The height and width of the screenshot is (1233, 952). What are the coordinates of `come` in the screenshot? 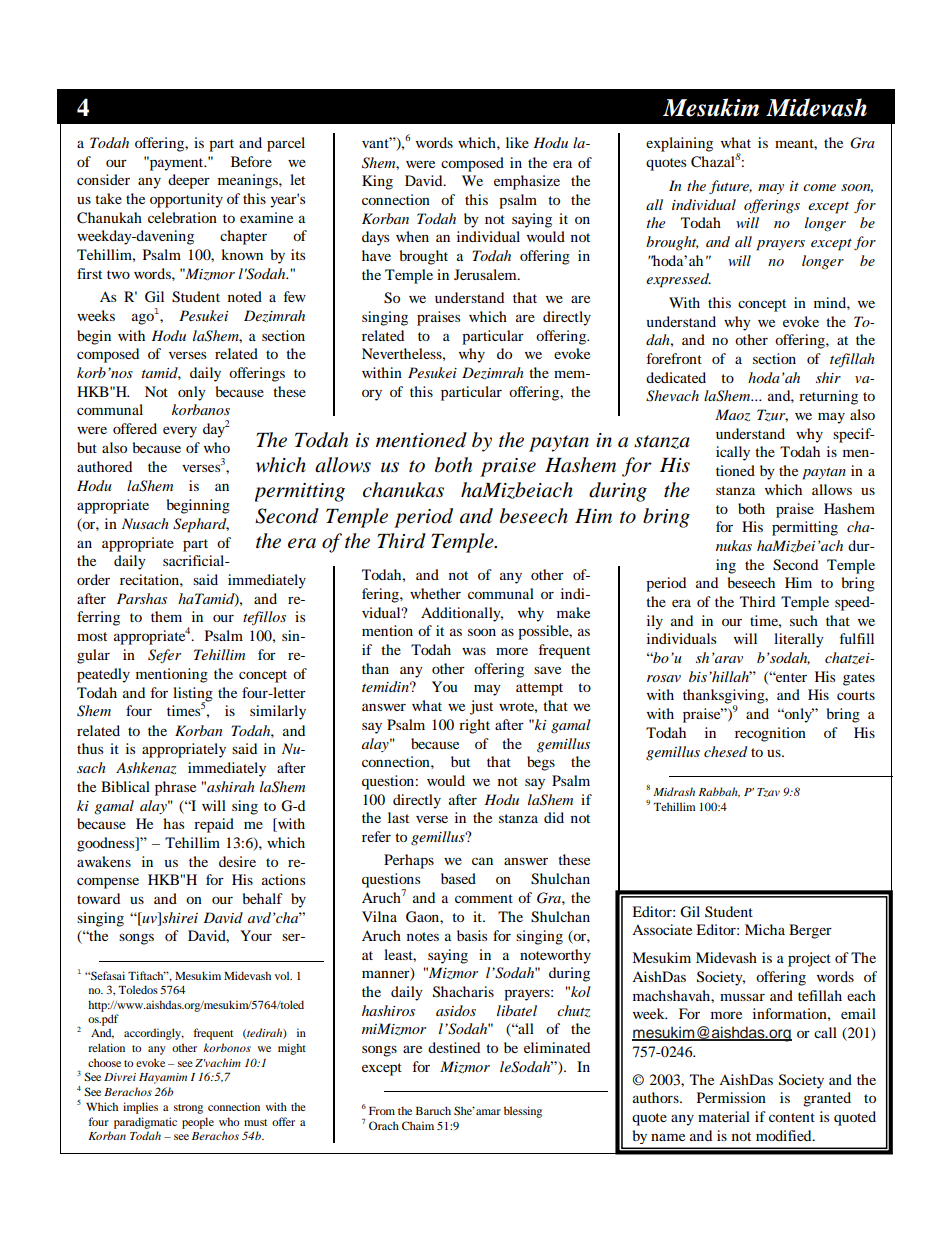 It's located at (819, 187).
